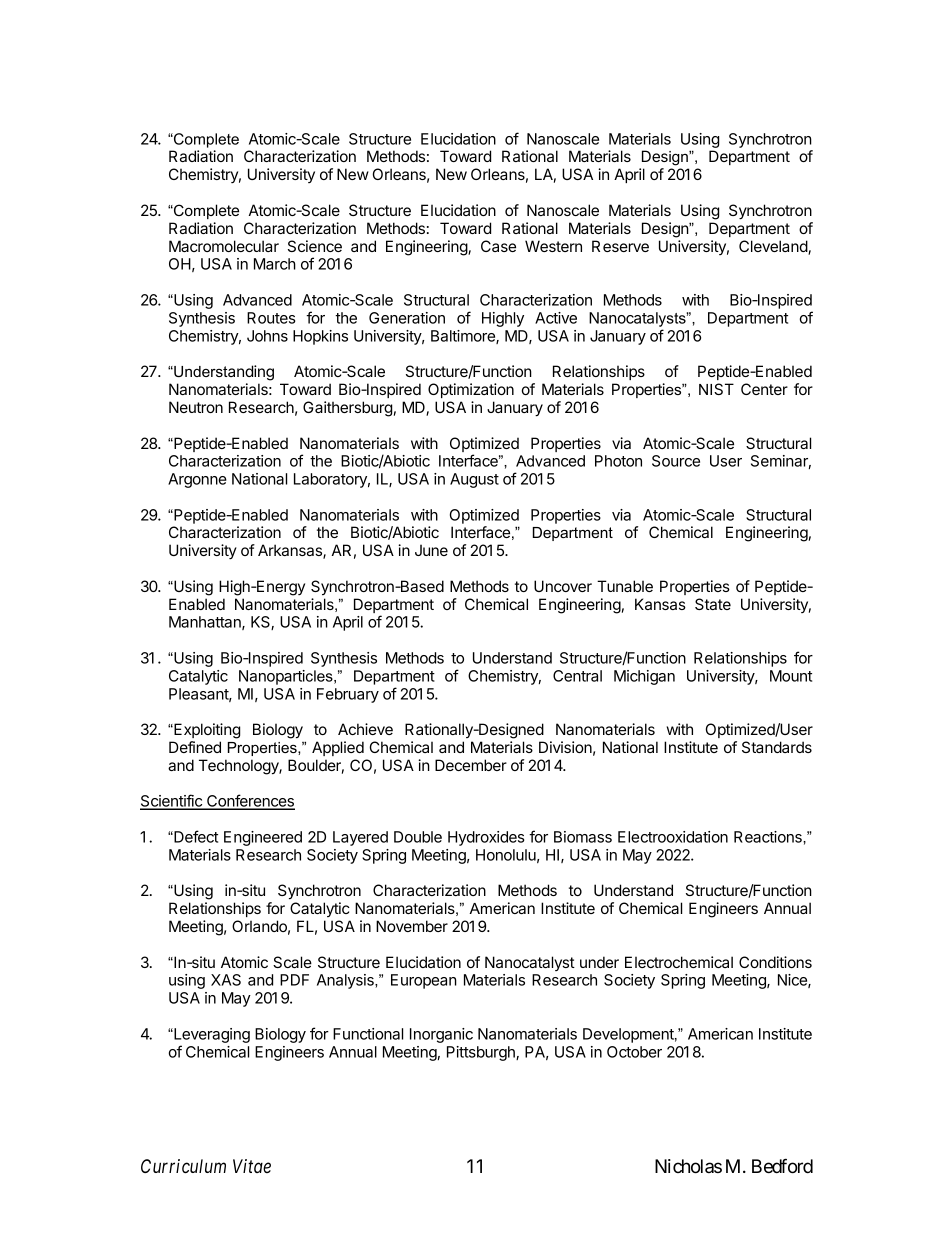 The height and width of the document is (1233, 952). I want to click on PDF, so click(294, 980).
